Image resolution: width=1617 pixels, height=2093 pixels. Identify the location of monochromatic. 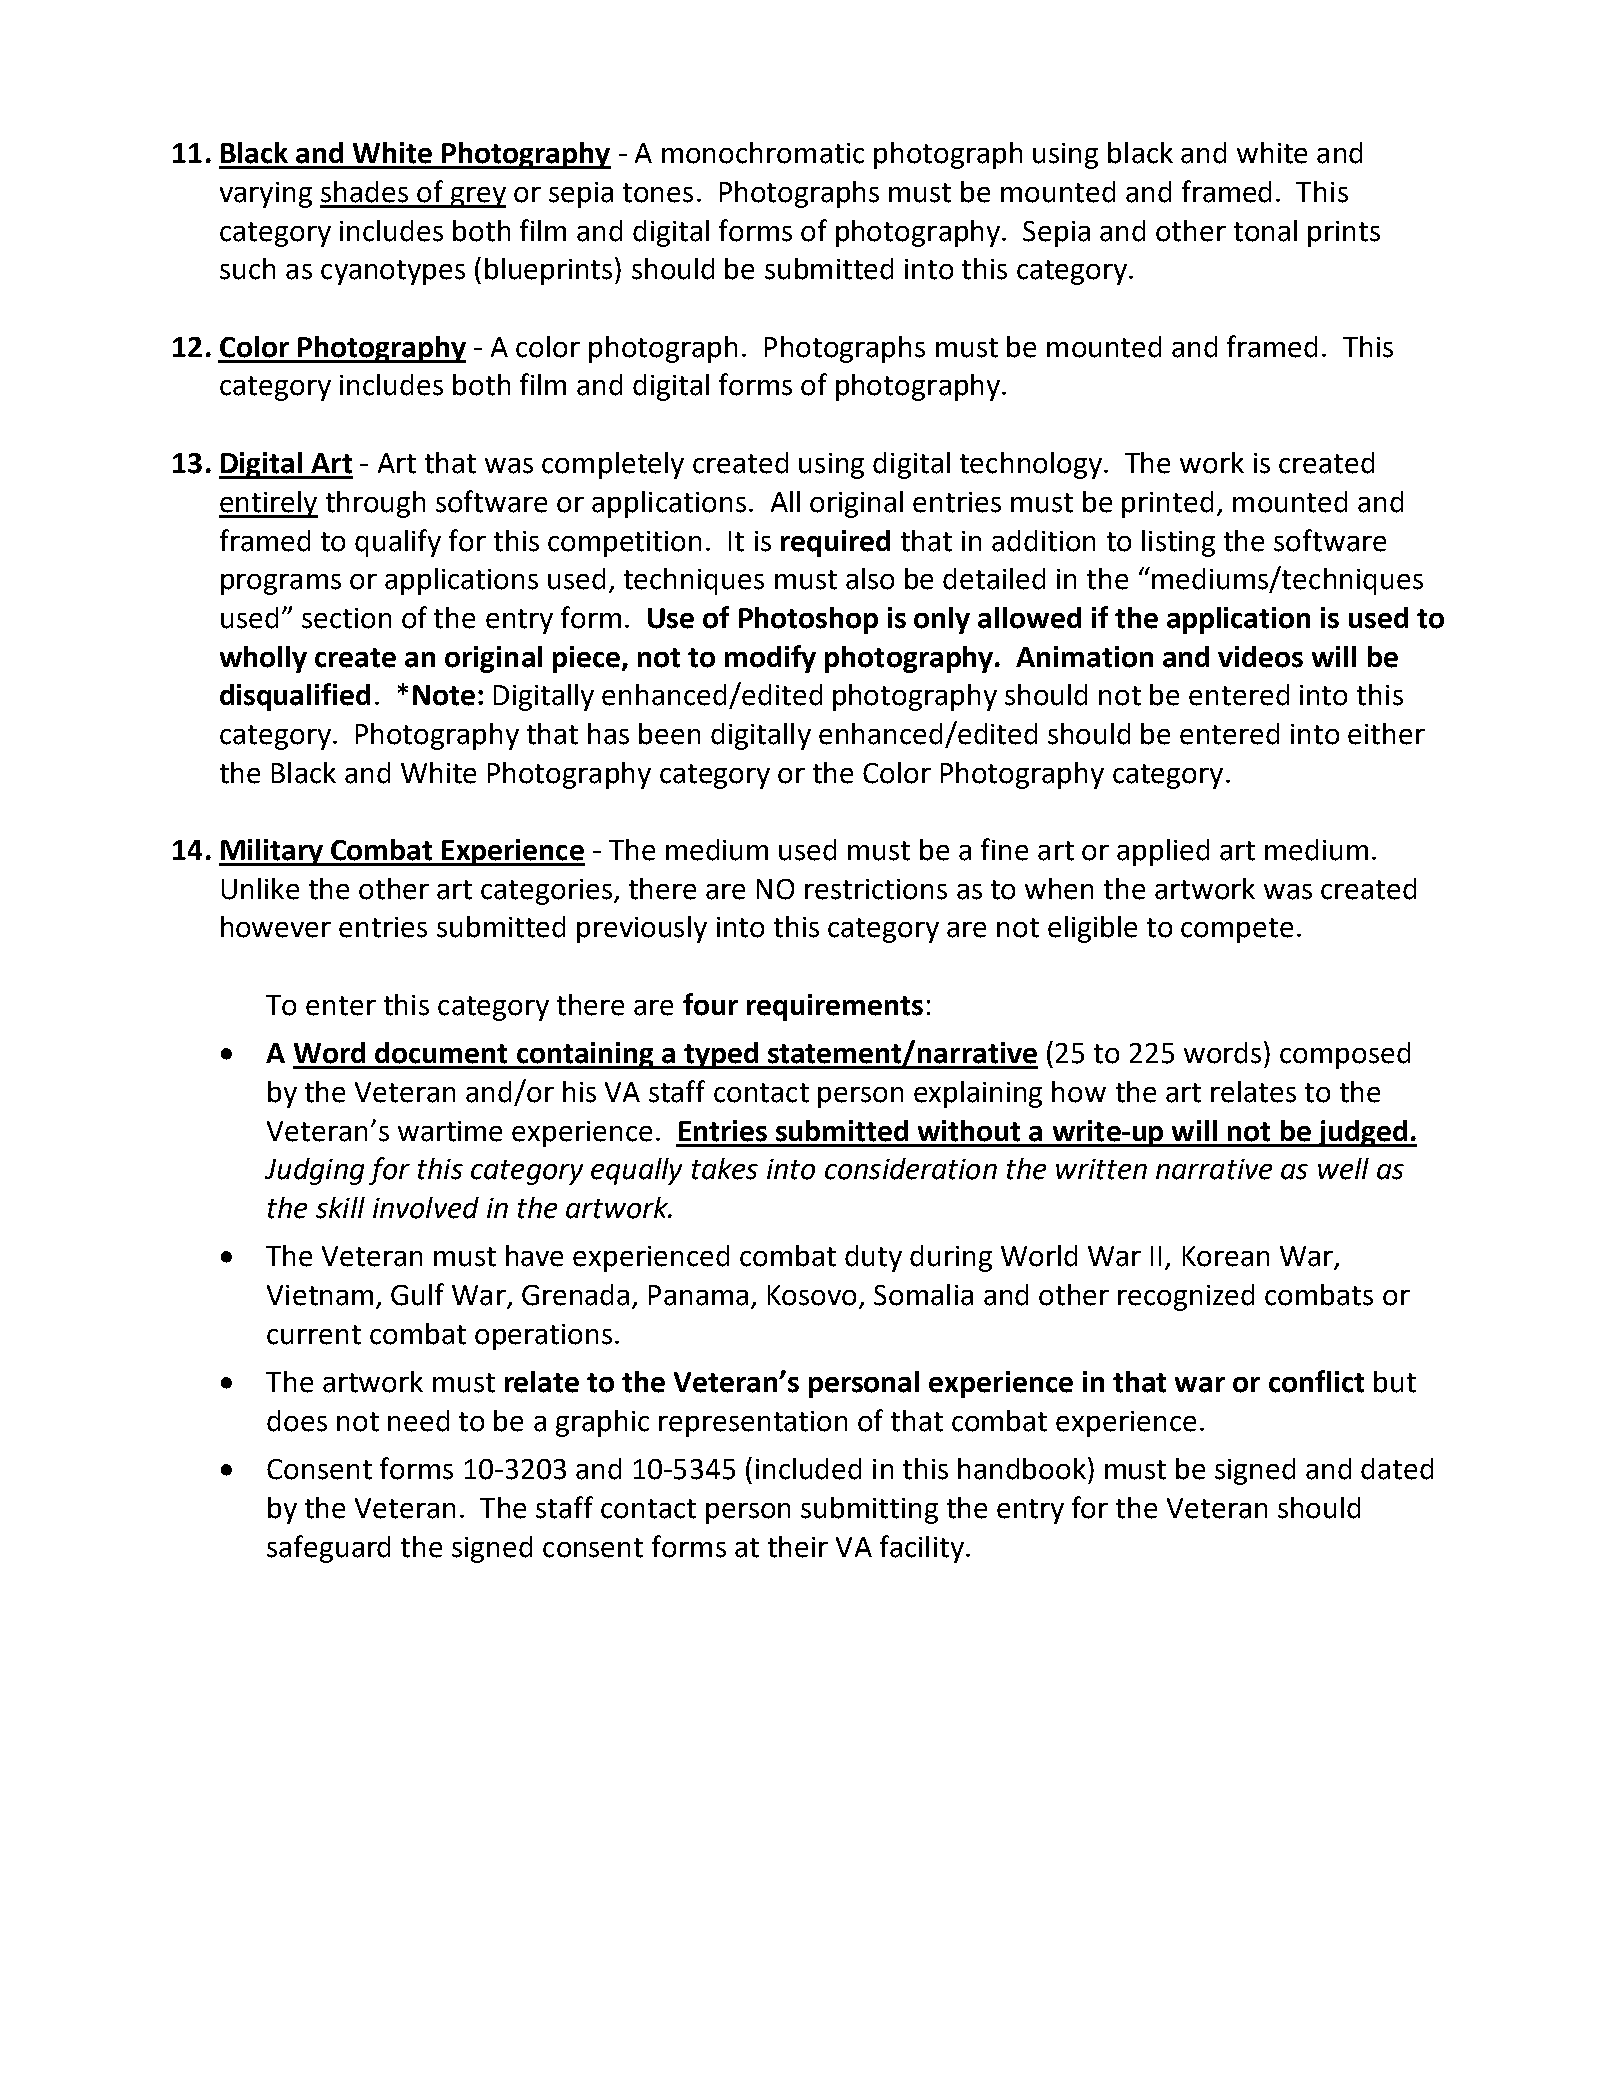
(763, 153).
